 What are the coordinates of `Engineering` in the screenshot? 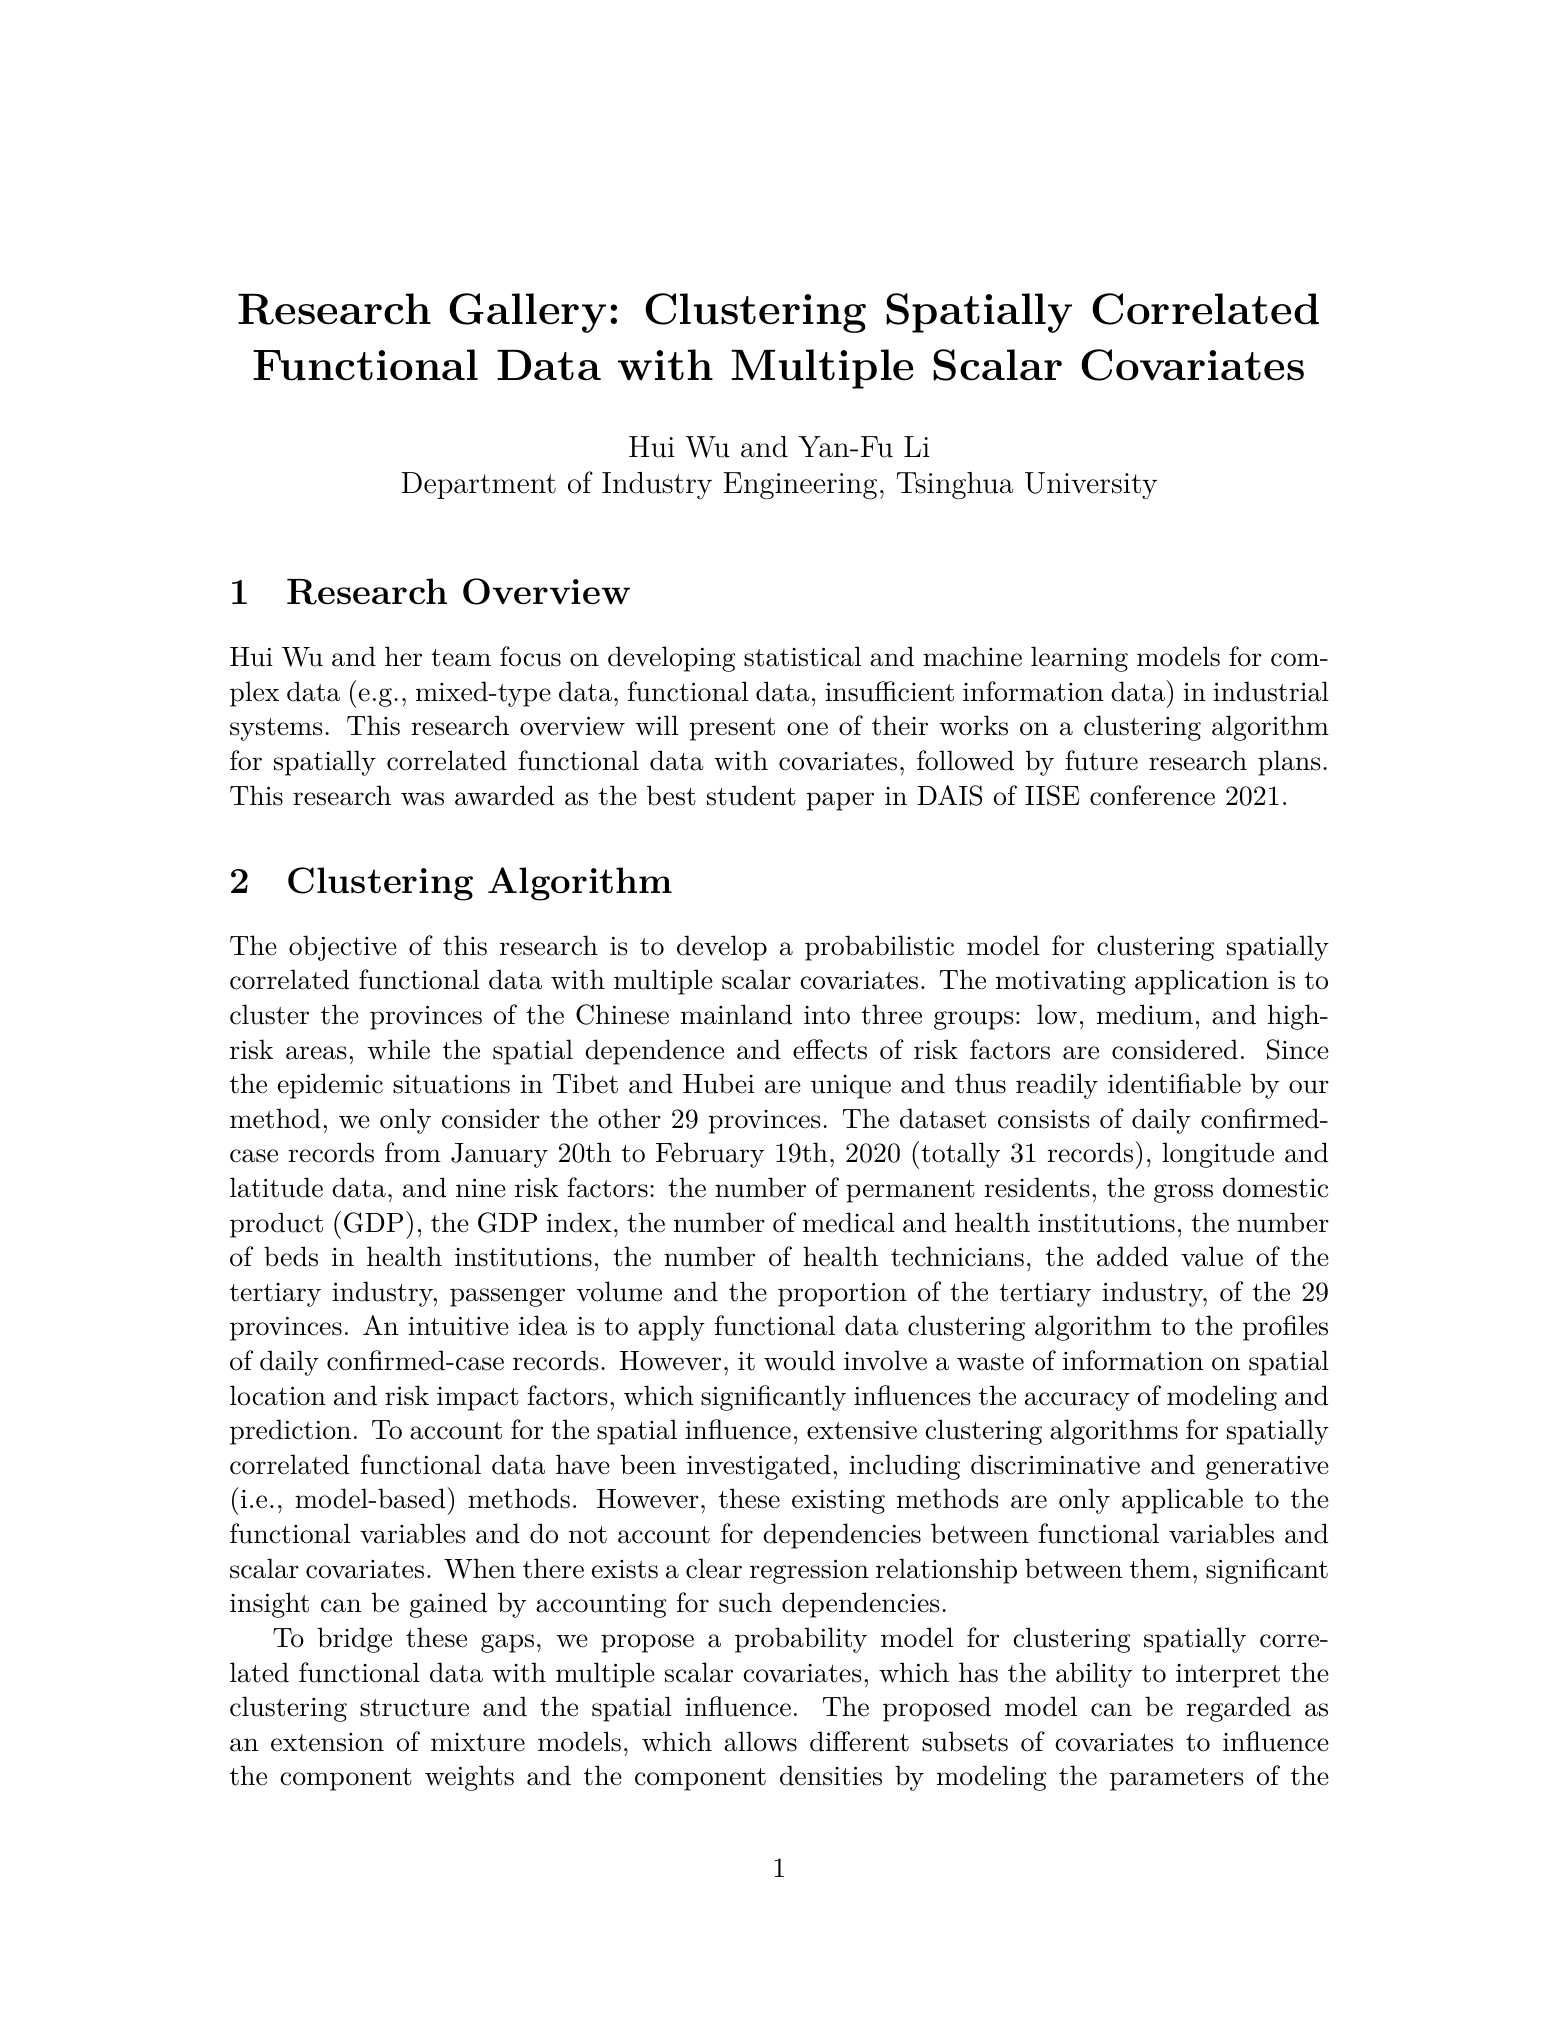 It's located at (800, 486).
